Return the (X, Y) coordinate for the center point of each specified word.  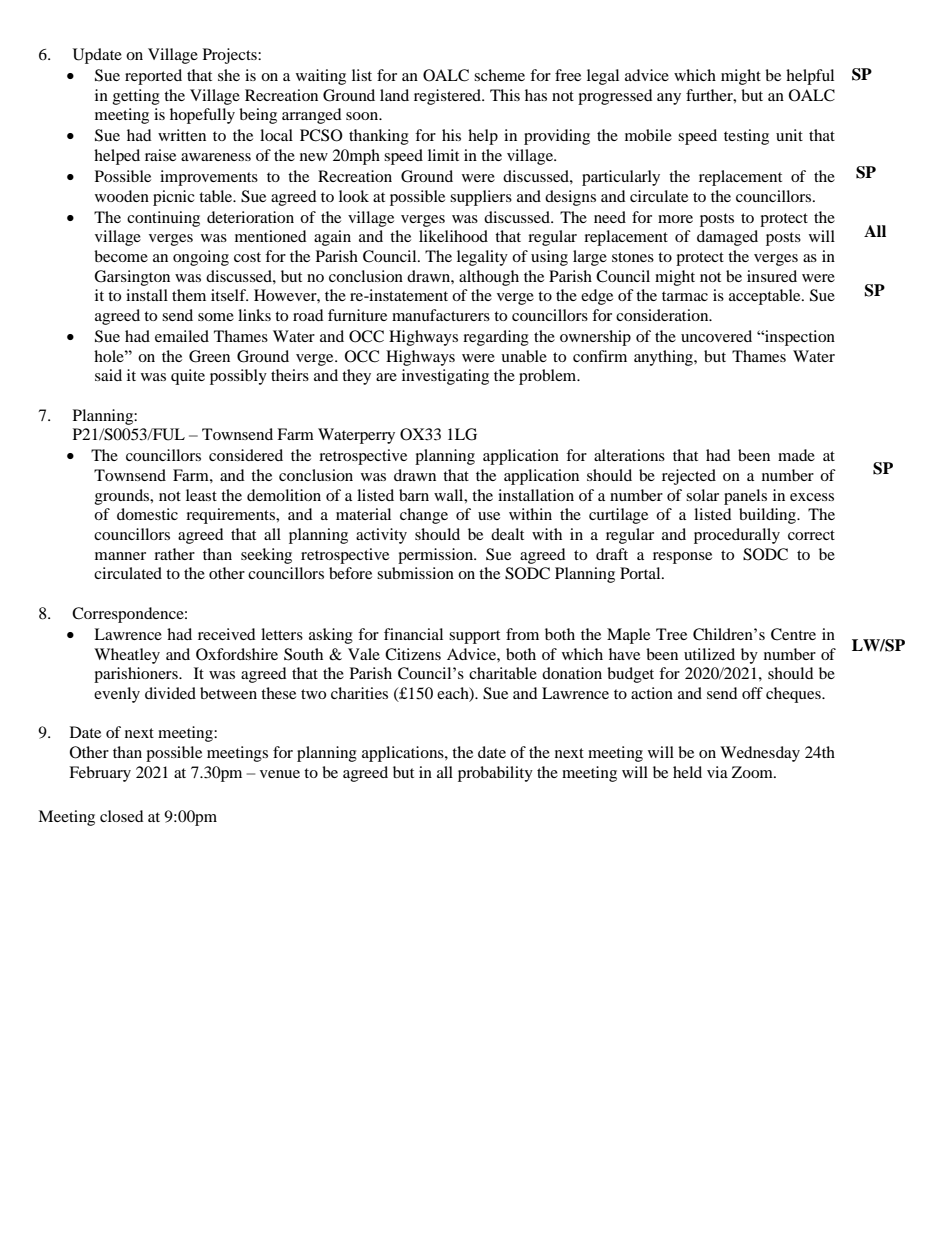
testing (746, 137)
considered (246, 455)
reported (153, 77)
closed (122, 816)
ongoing (201, 258)
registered (448, 97)
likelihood (453, 236)
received (227, 634)
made (796, 455)
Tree (671, 634)
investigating (445, 377)
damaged (727, 238)
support (474, 637)
